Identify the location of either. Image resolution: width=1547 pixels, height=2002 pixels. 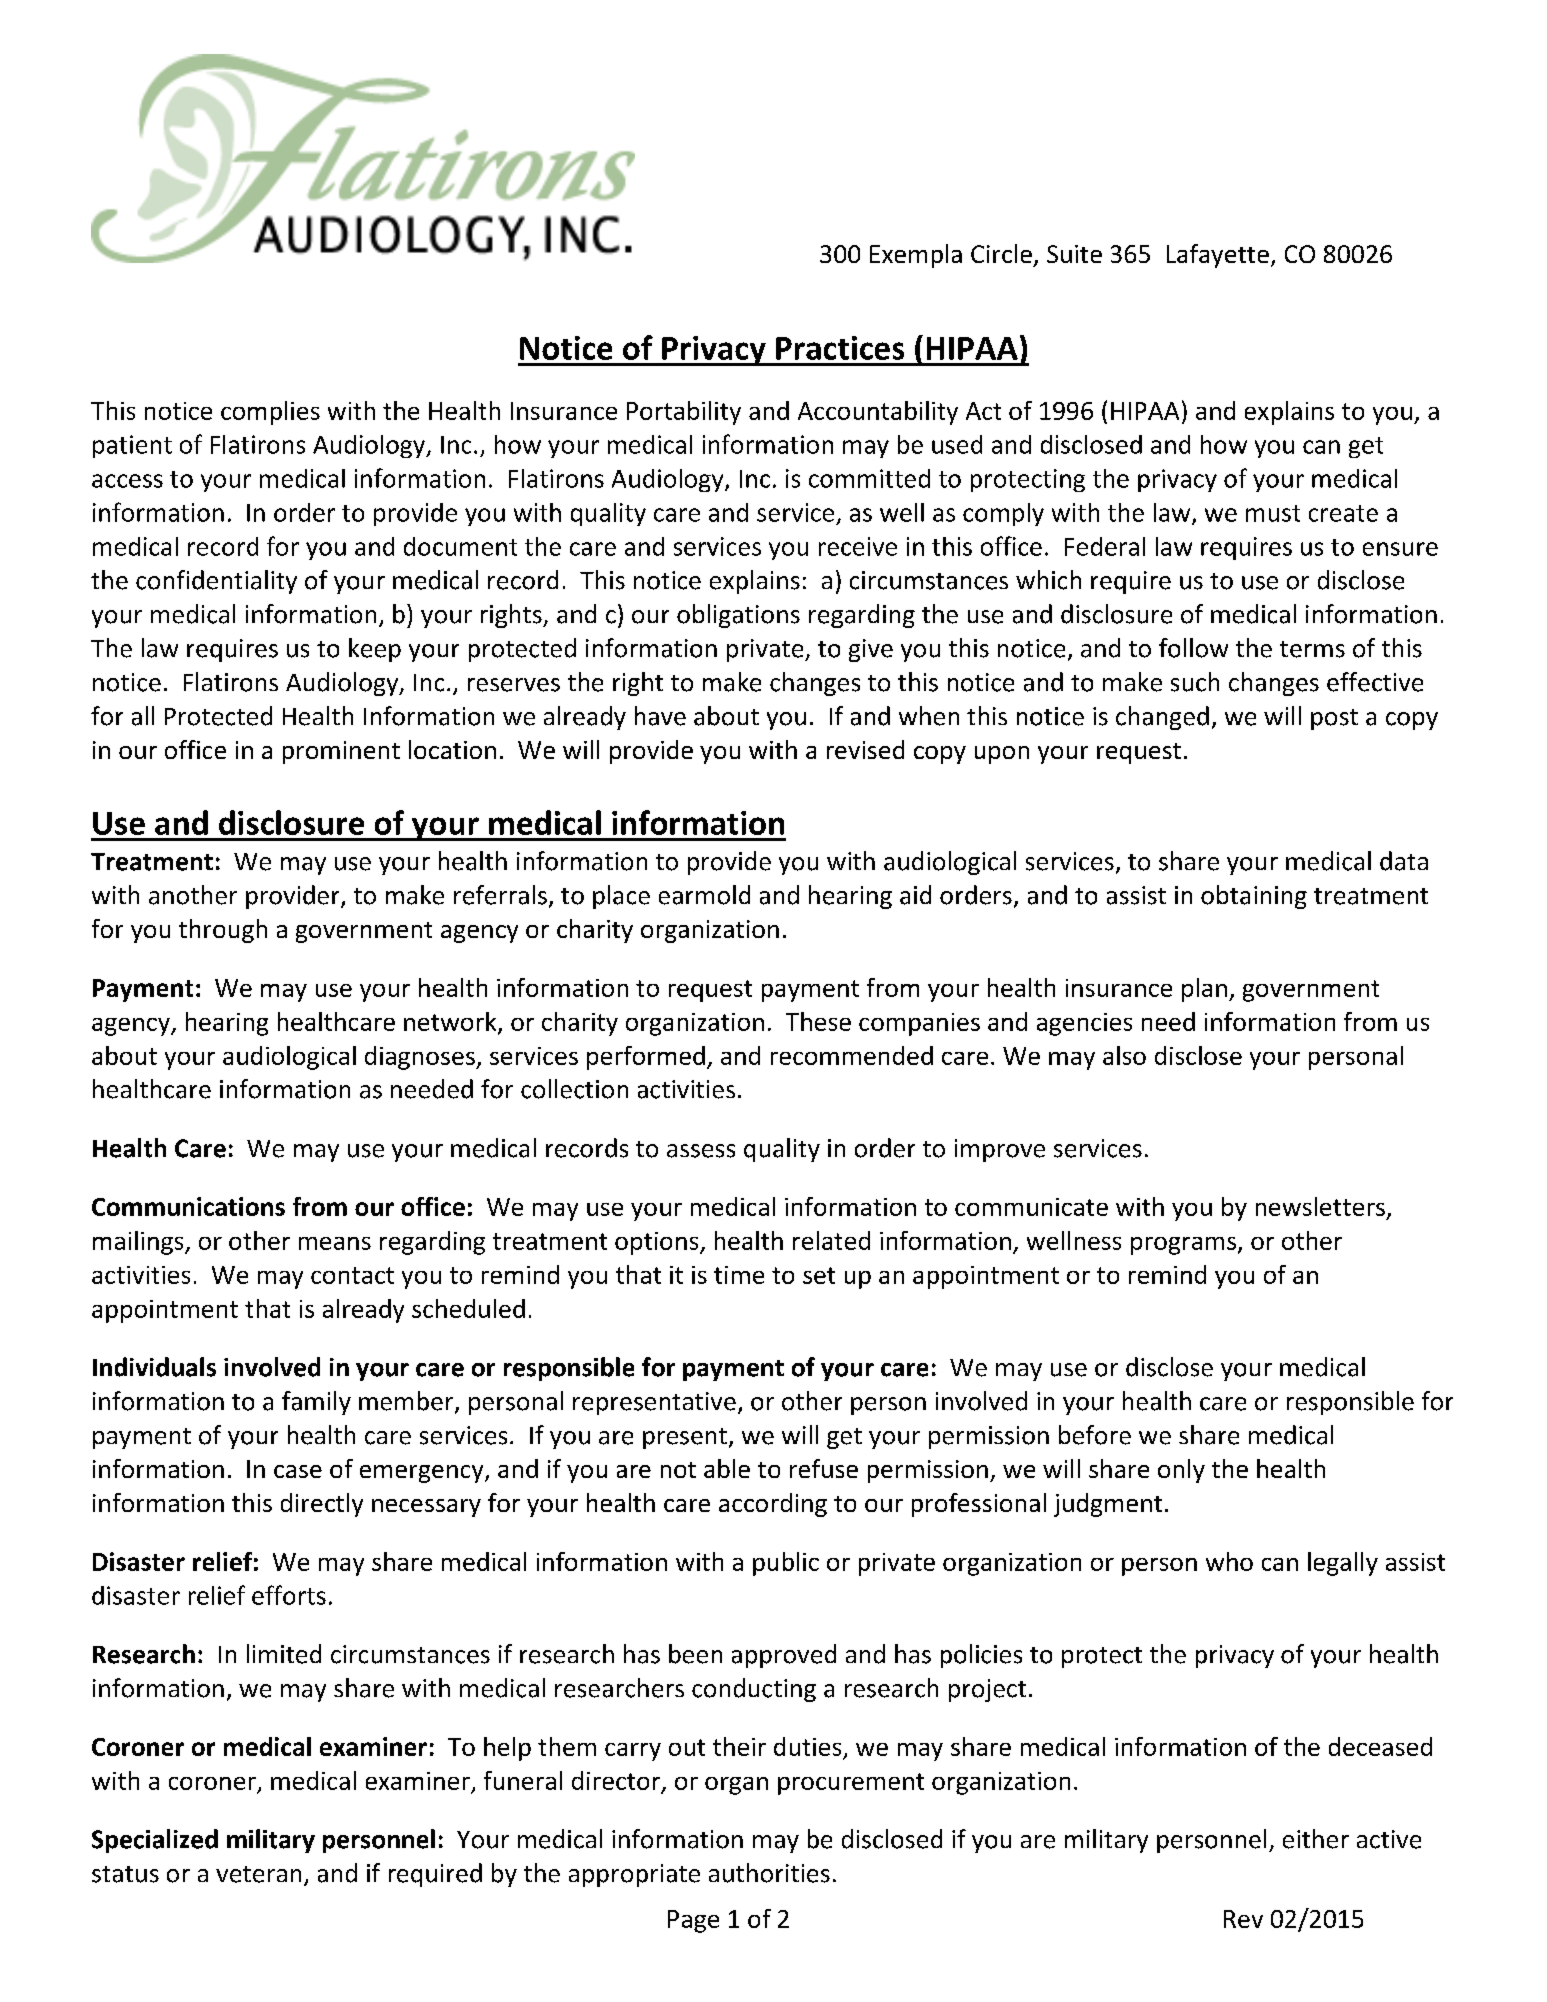
(1316, 1839).
